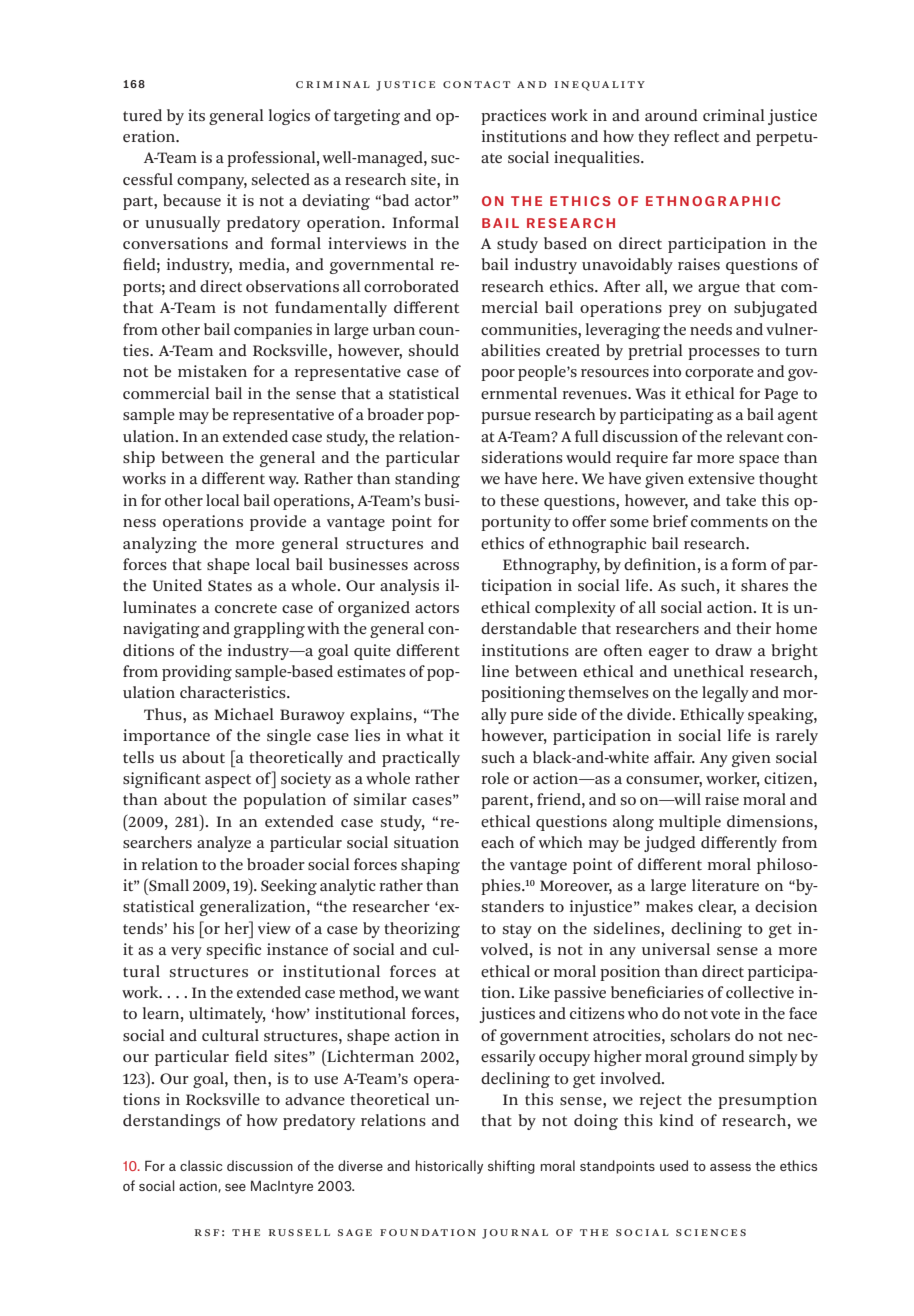 The image size is (914, 1316). Describe the element at coordinates (424, 735) in the image. I see `what` at that location.
